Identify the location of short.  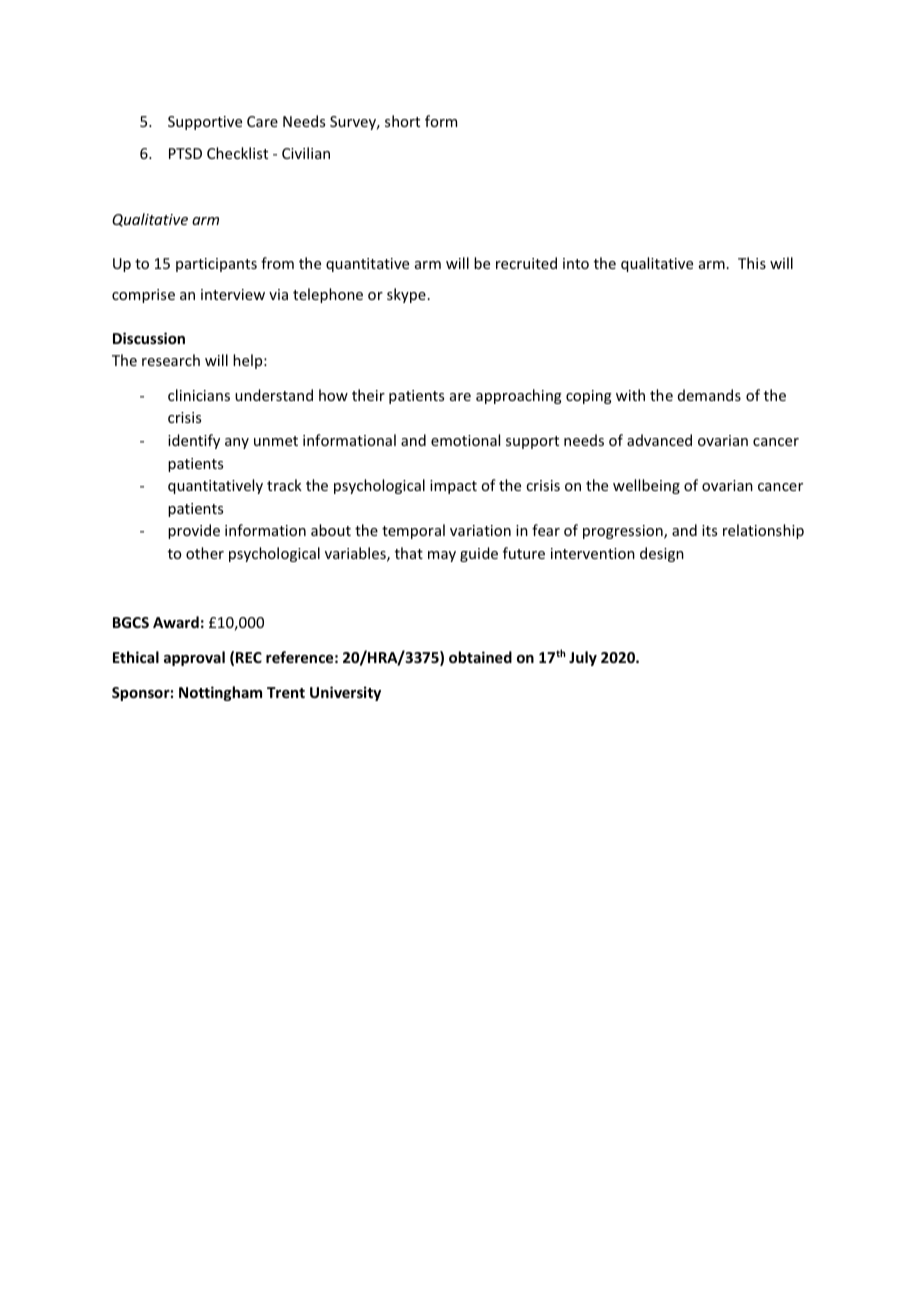
(402, 121).
